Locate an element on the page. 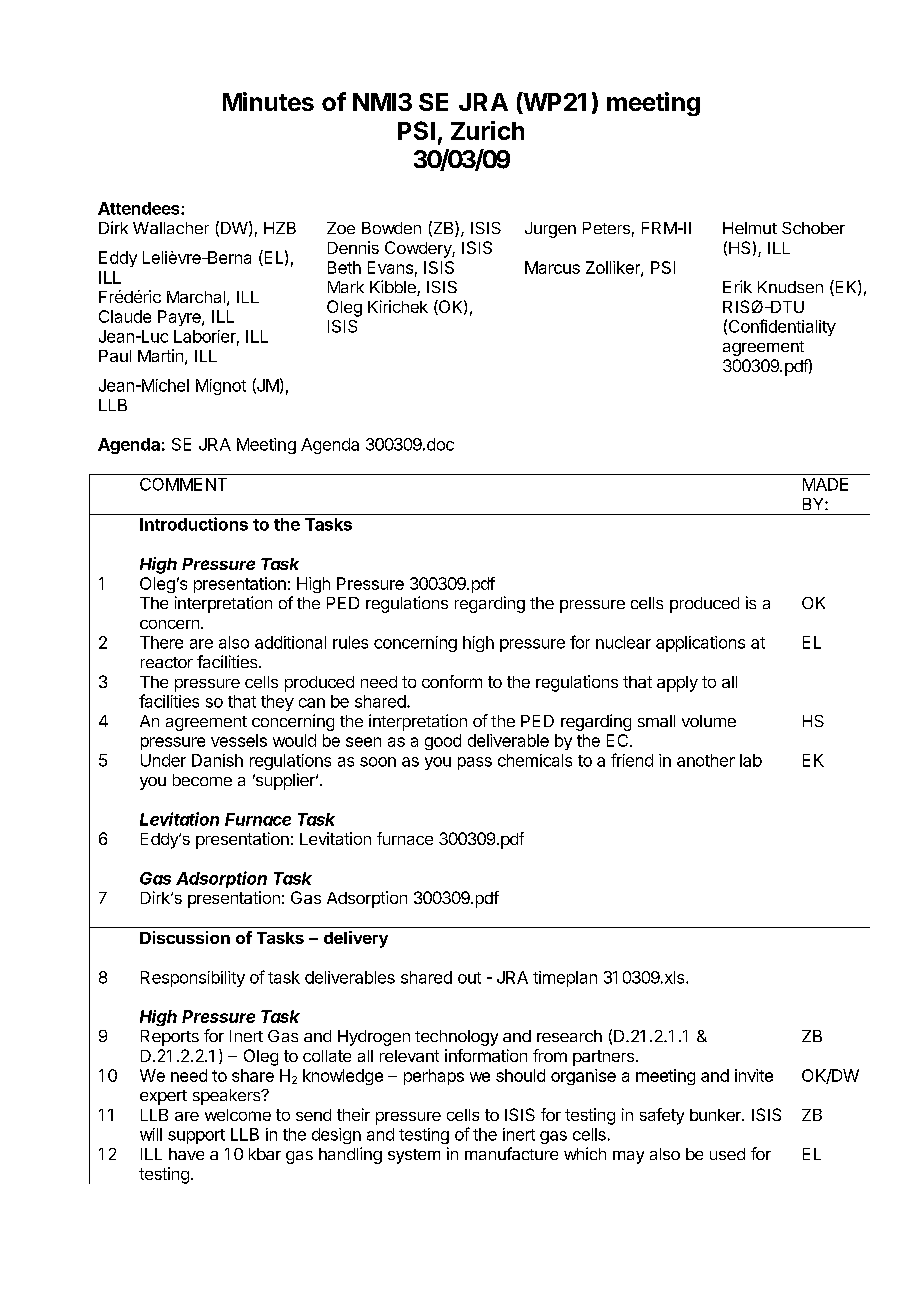 The width and height of the image is (924, 1308). bunker is located at coordinates (716, 1115).
